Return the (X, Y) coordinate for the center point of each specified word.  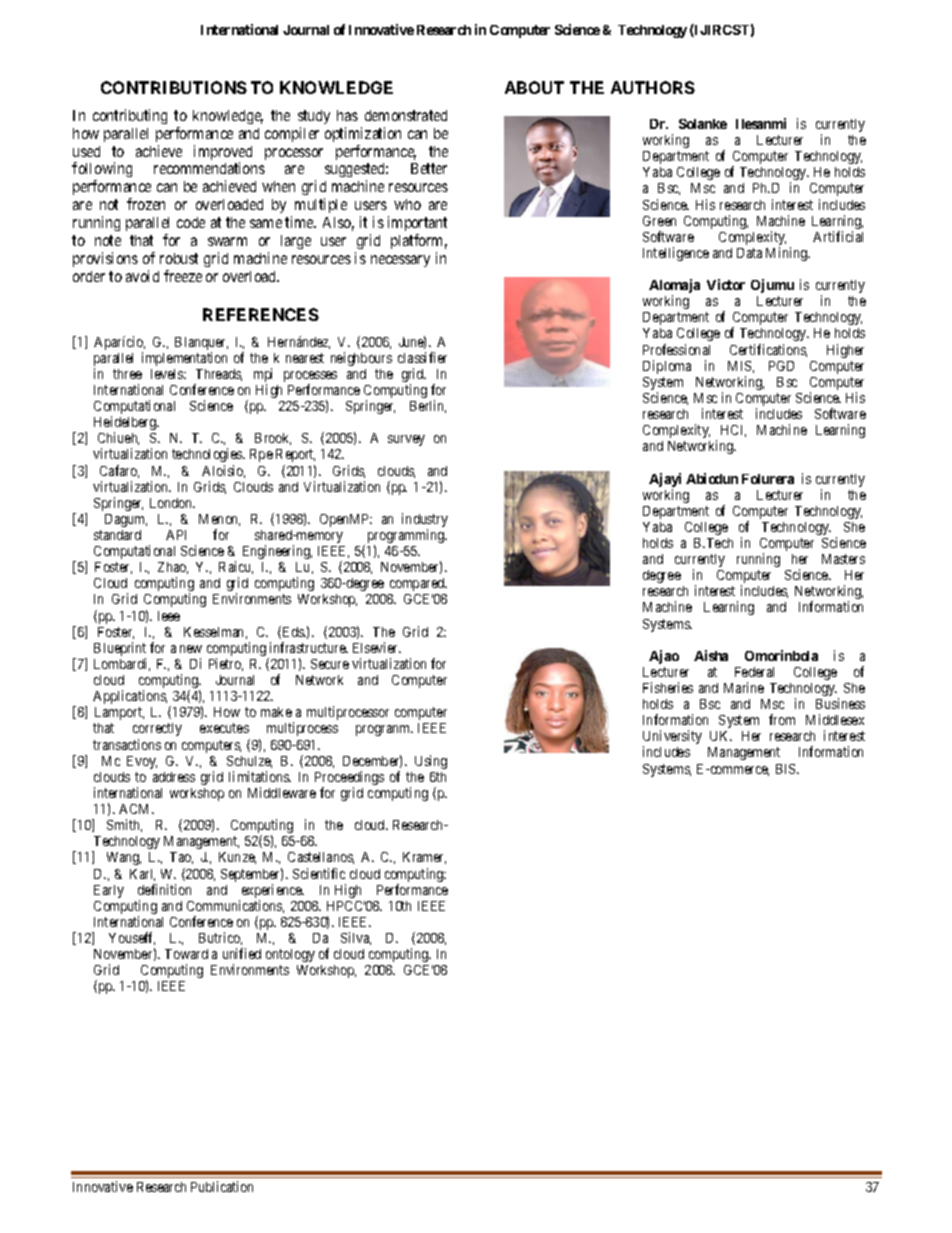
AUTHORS (653, 87)
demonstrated (406, 115)
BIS (787, 769)
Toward (186, 954)
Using (431, 762)
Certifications (768, 350)
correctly (157, 729)
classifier (422, 357)
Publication (222, 1186)
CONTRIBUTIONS (174, 87)
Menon (219, 520)
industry (425, 521)
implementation (184, 359)
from (782, 719)
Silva (356, 938)
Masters (843, 559)
